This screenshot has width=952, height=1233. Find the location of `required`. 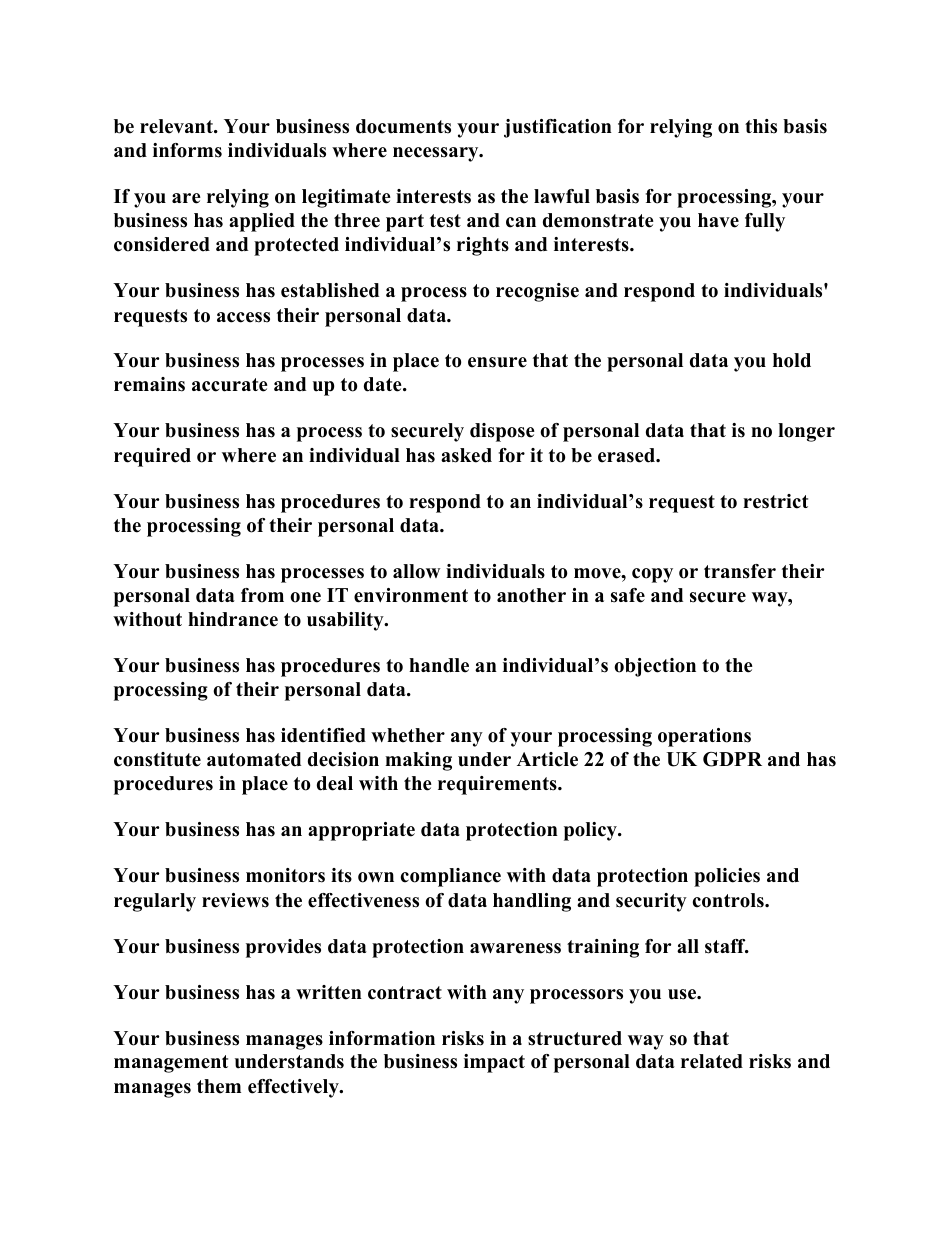

required is located at coordinates (152, 457).
